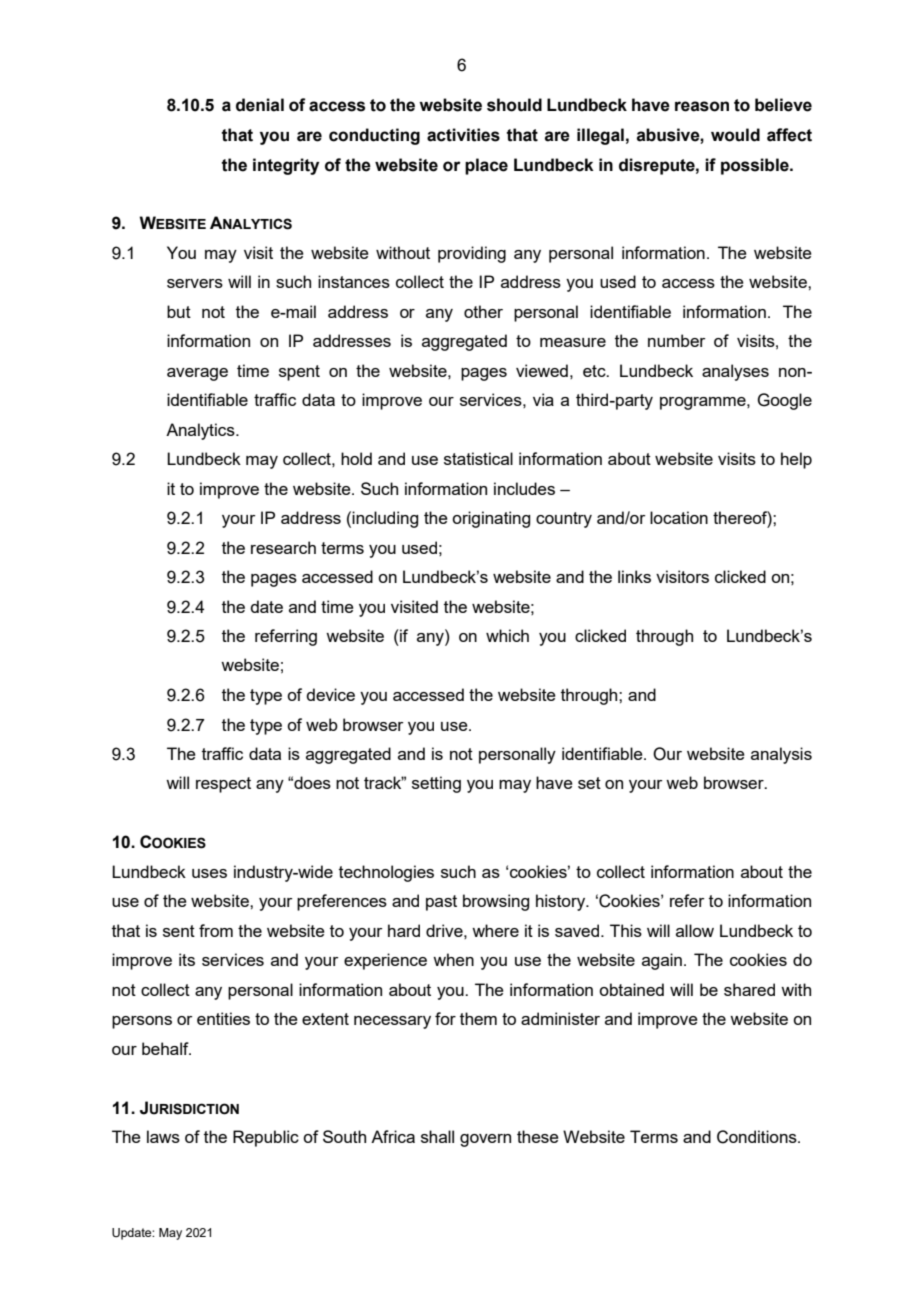 This screenshot has height=1308, width=924. I want to click on denial, so click(260, 105).
